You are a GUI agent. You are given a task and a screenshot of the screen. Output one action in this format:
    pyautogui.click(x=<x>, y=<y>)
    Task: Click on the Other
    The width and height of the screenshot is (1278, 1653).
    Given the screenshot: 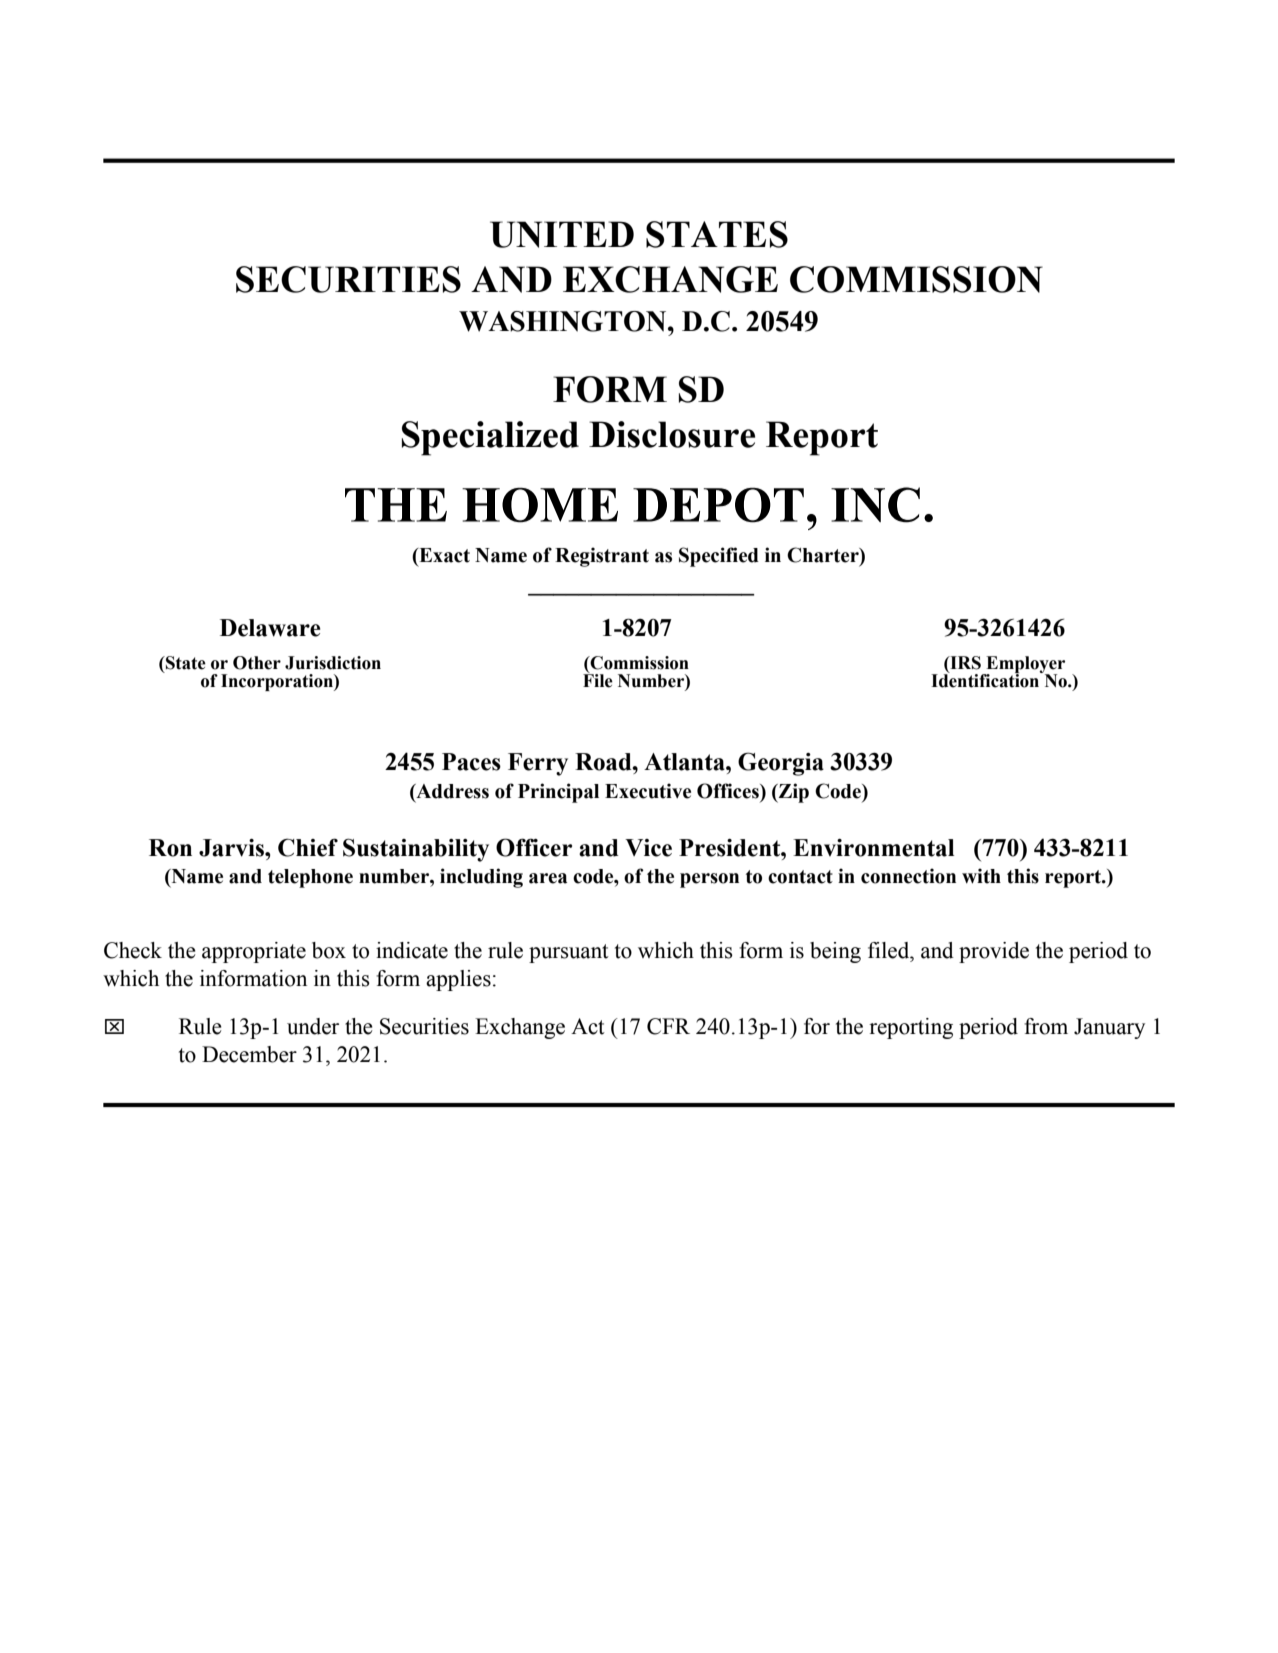 What is the action you would take?
    pyautogui.click(x=257, y=663)
